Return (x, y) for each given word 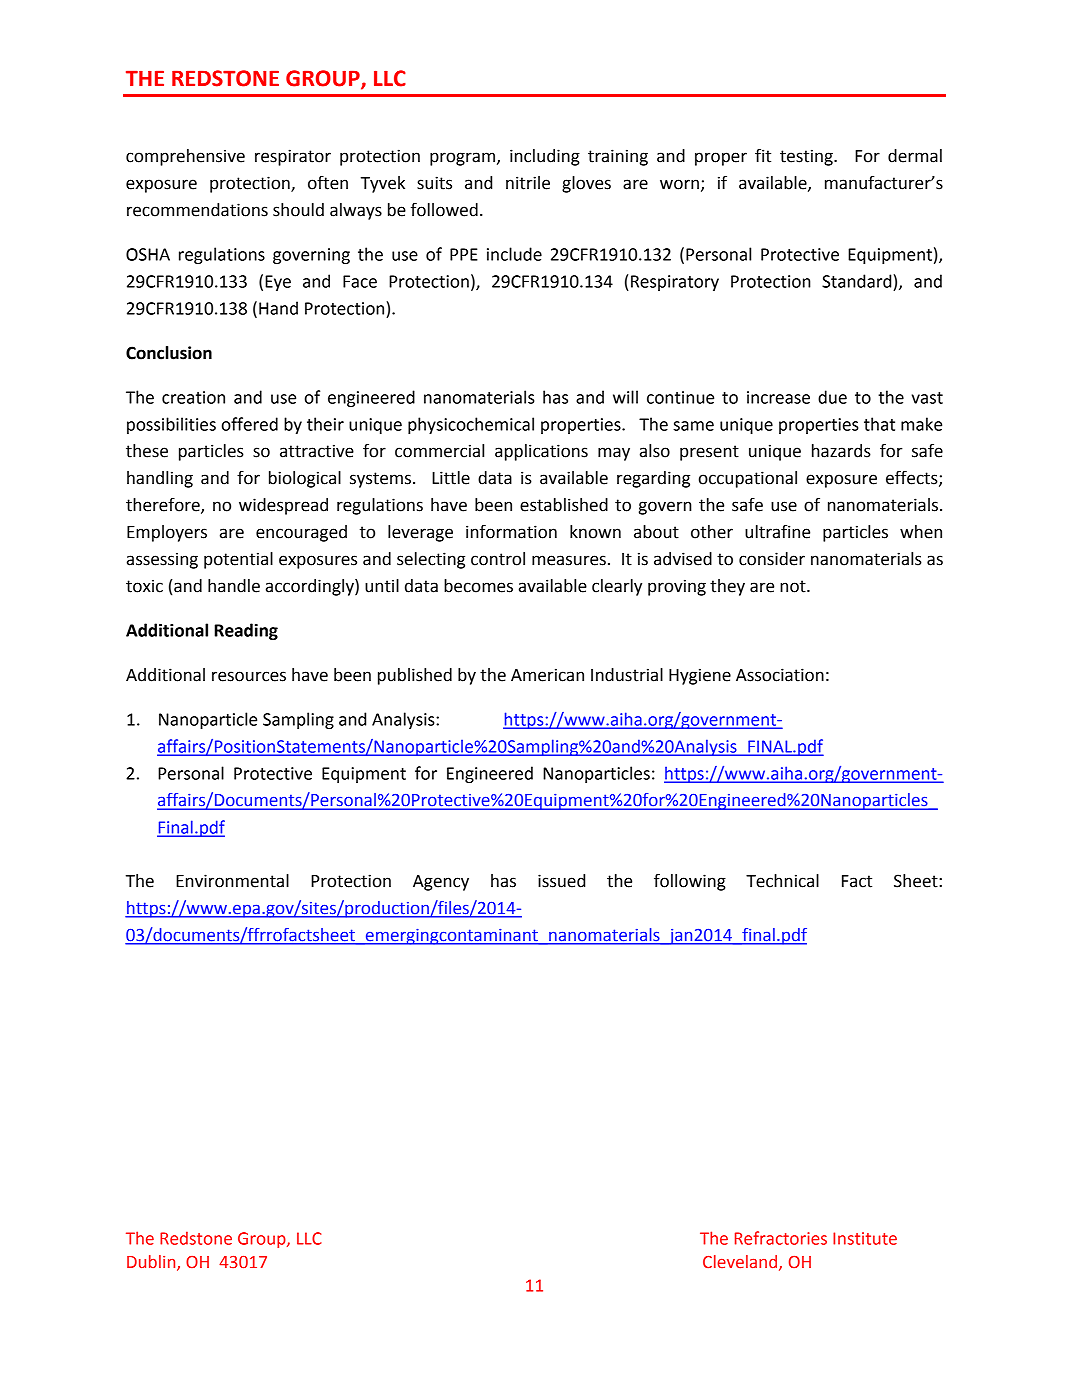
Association (780, 675)
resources (249, 676)
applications (541, 452)
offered (250, 424)
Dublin (152, 1263)
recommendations (197, 210)
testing (807, 157)
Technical (782, 881)
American (547, 675)
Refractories (781, 1238)
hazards (841, 451)
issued (561, 881)
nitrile (528, 183)
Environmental (232, 881)
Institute (865, 1238)
